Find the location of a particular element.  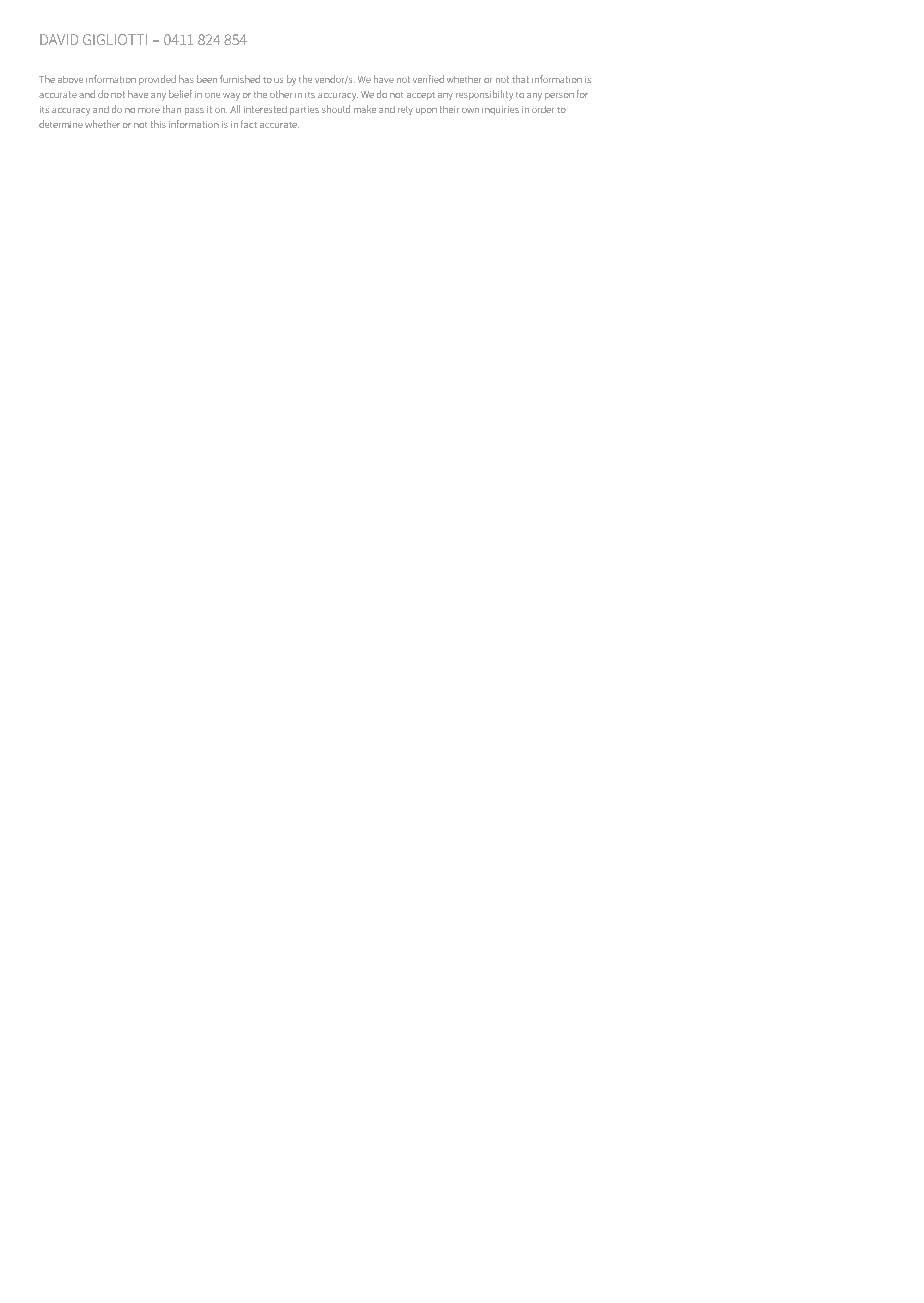

DAVID is located at coordinates (59, 39).
